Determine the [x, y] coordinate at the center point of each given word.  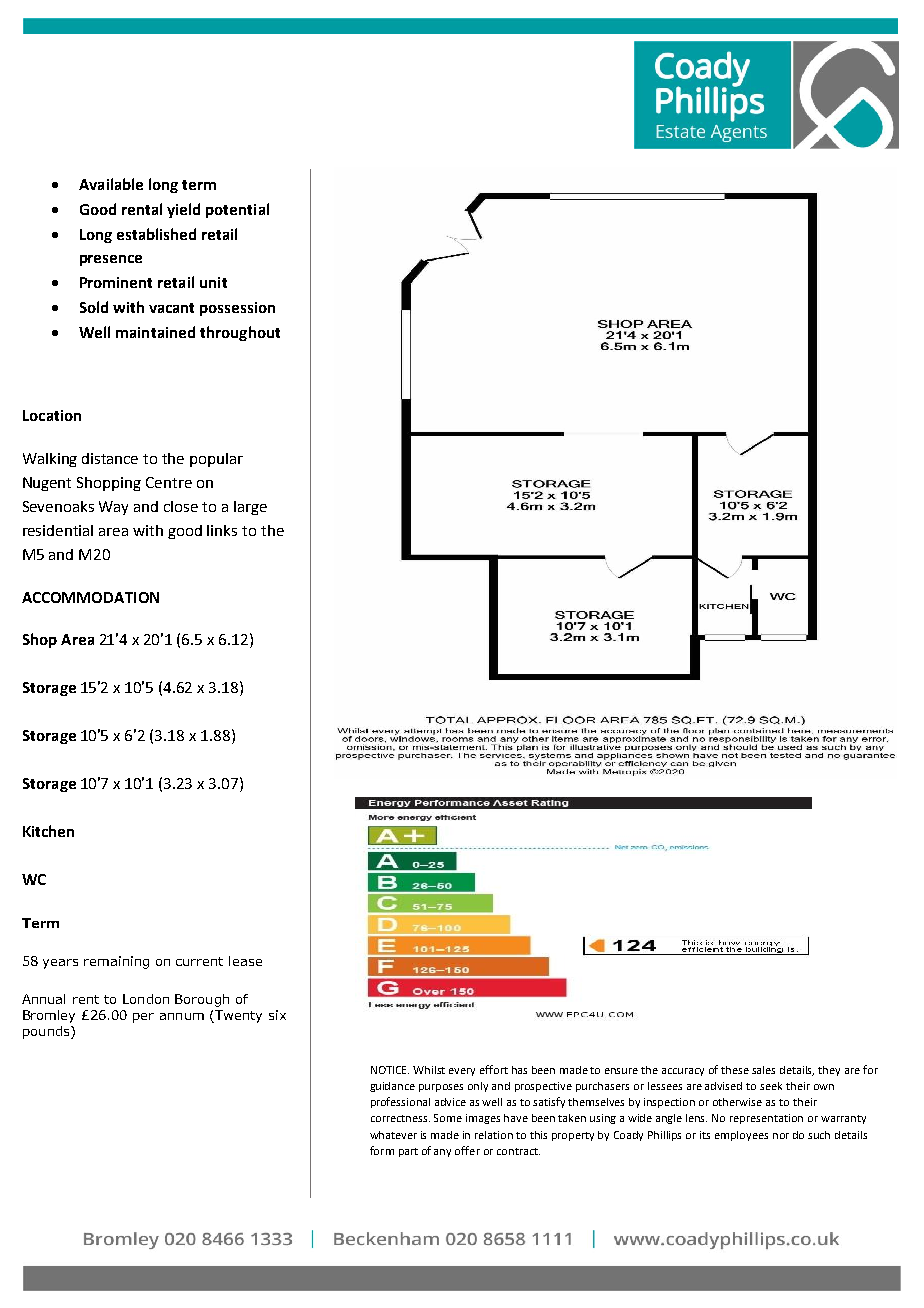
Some [448, 1118]
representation [766, 1119]
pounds [47, 1032]
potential [237, 210]
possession [237, 309]
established [156, 234]
